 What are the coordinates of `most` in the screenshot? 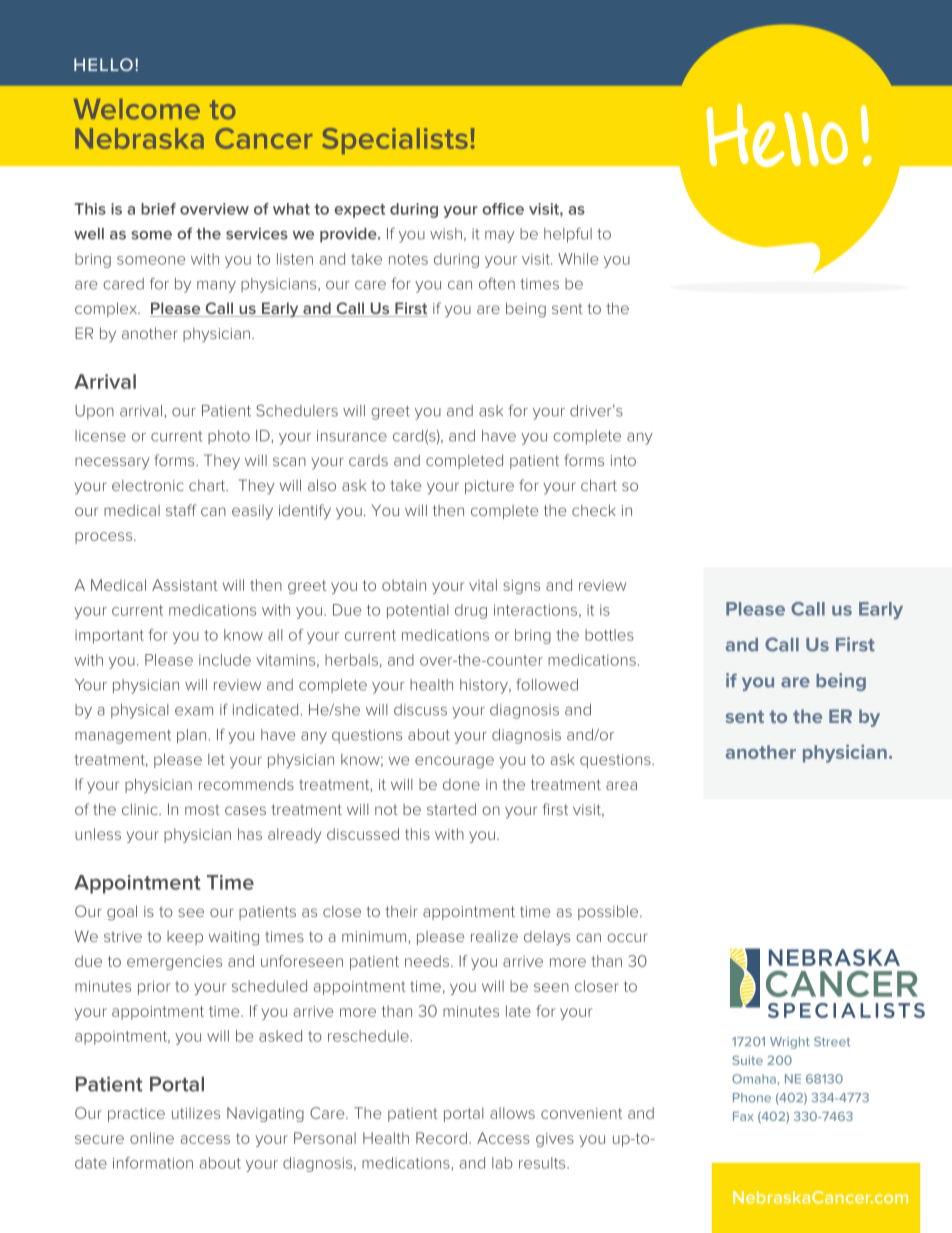 It's located at (202, 810).
